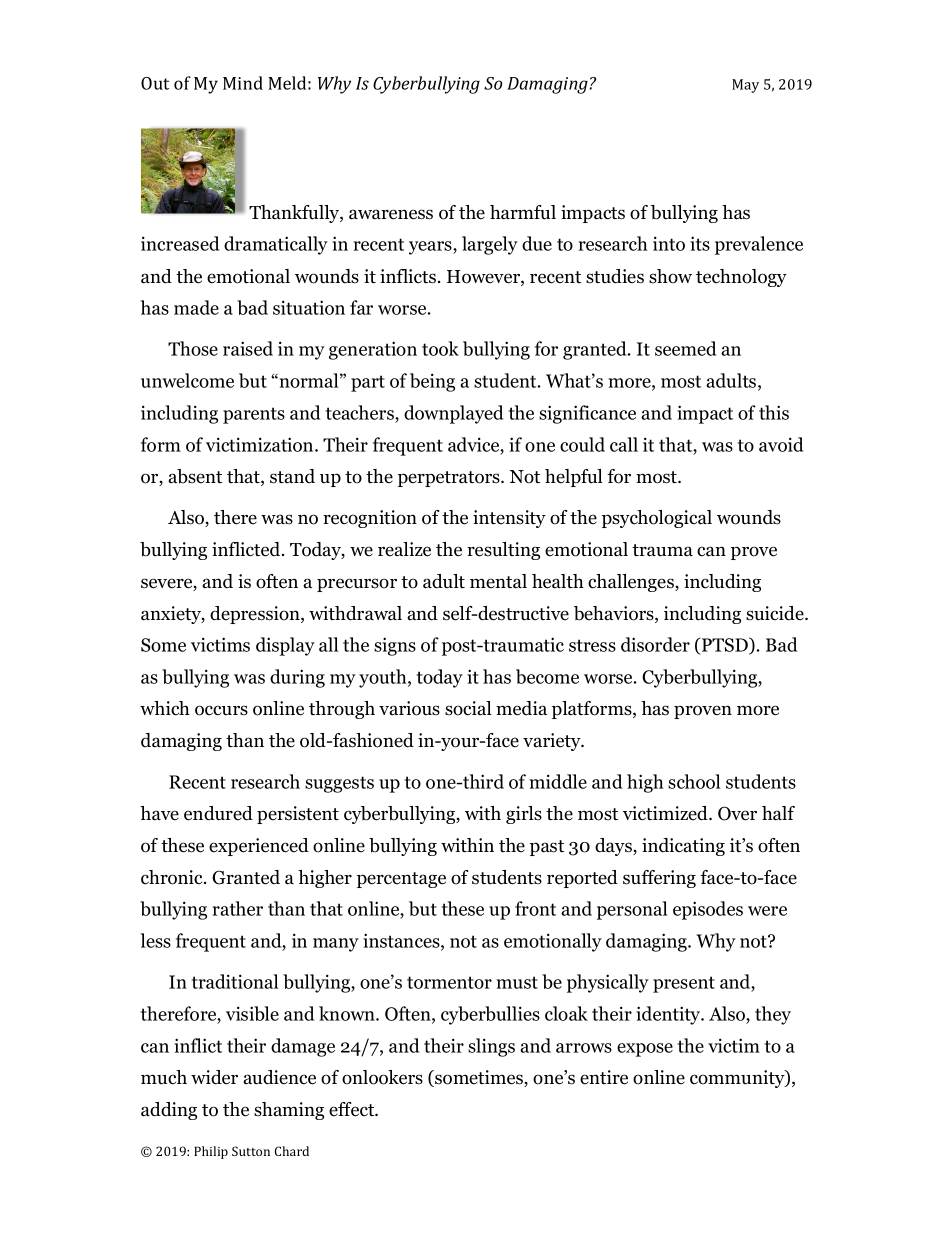 The width and height of the screenshot is (952, 1233). I want to click on Sutton, so click(251, 1151).
